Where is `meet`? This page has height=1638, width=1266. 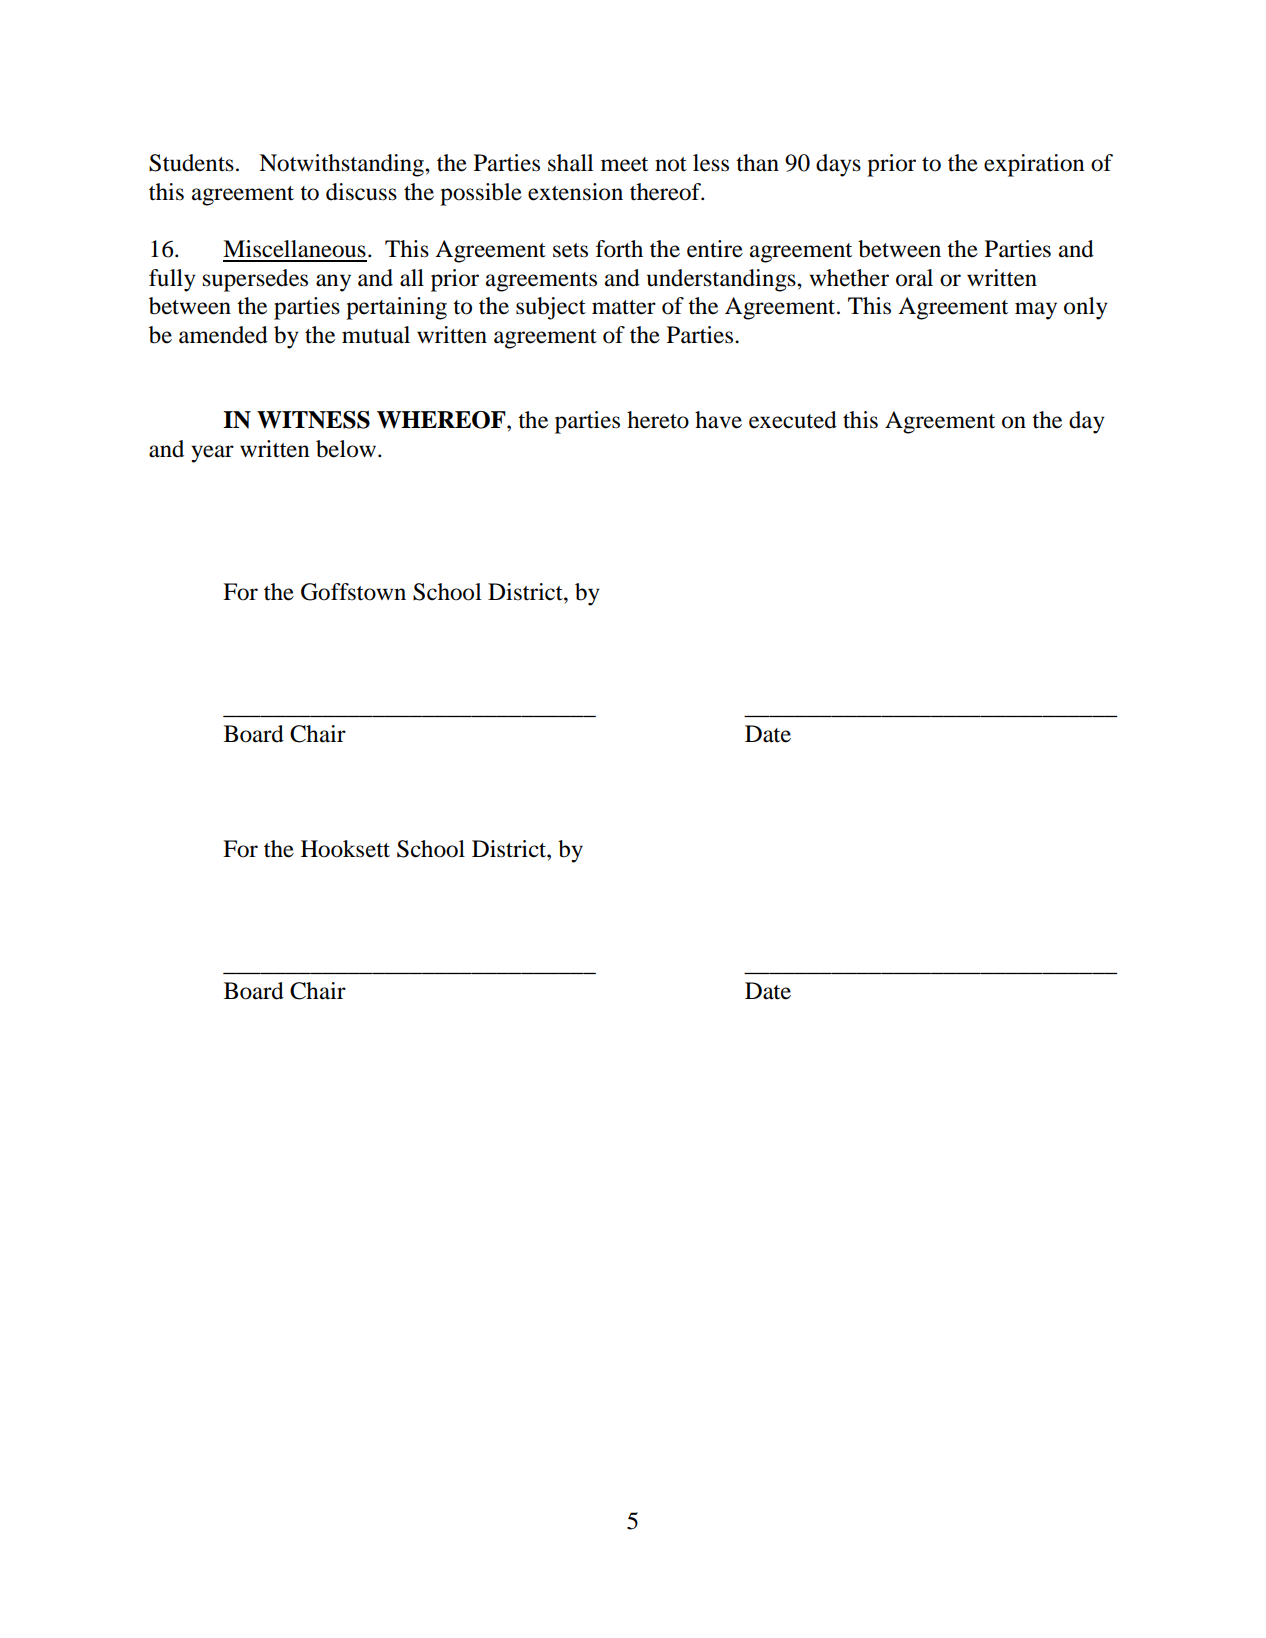 meet is located at coordinates (624, 164).
